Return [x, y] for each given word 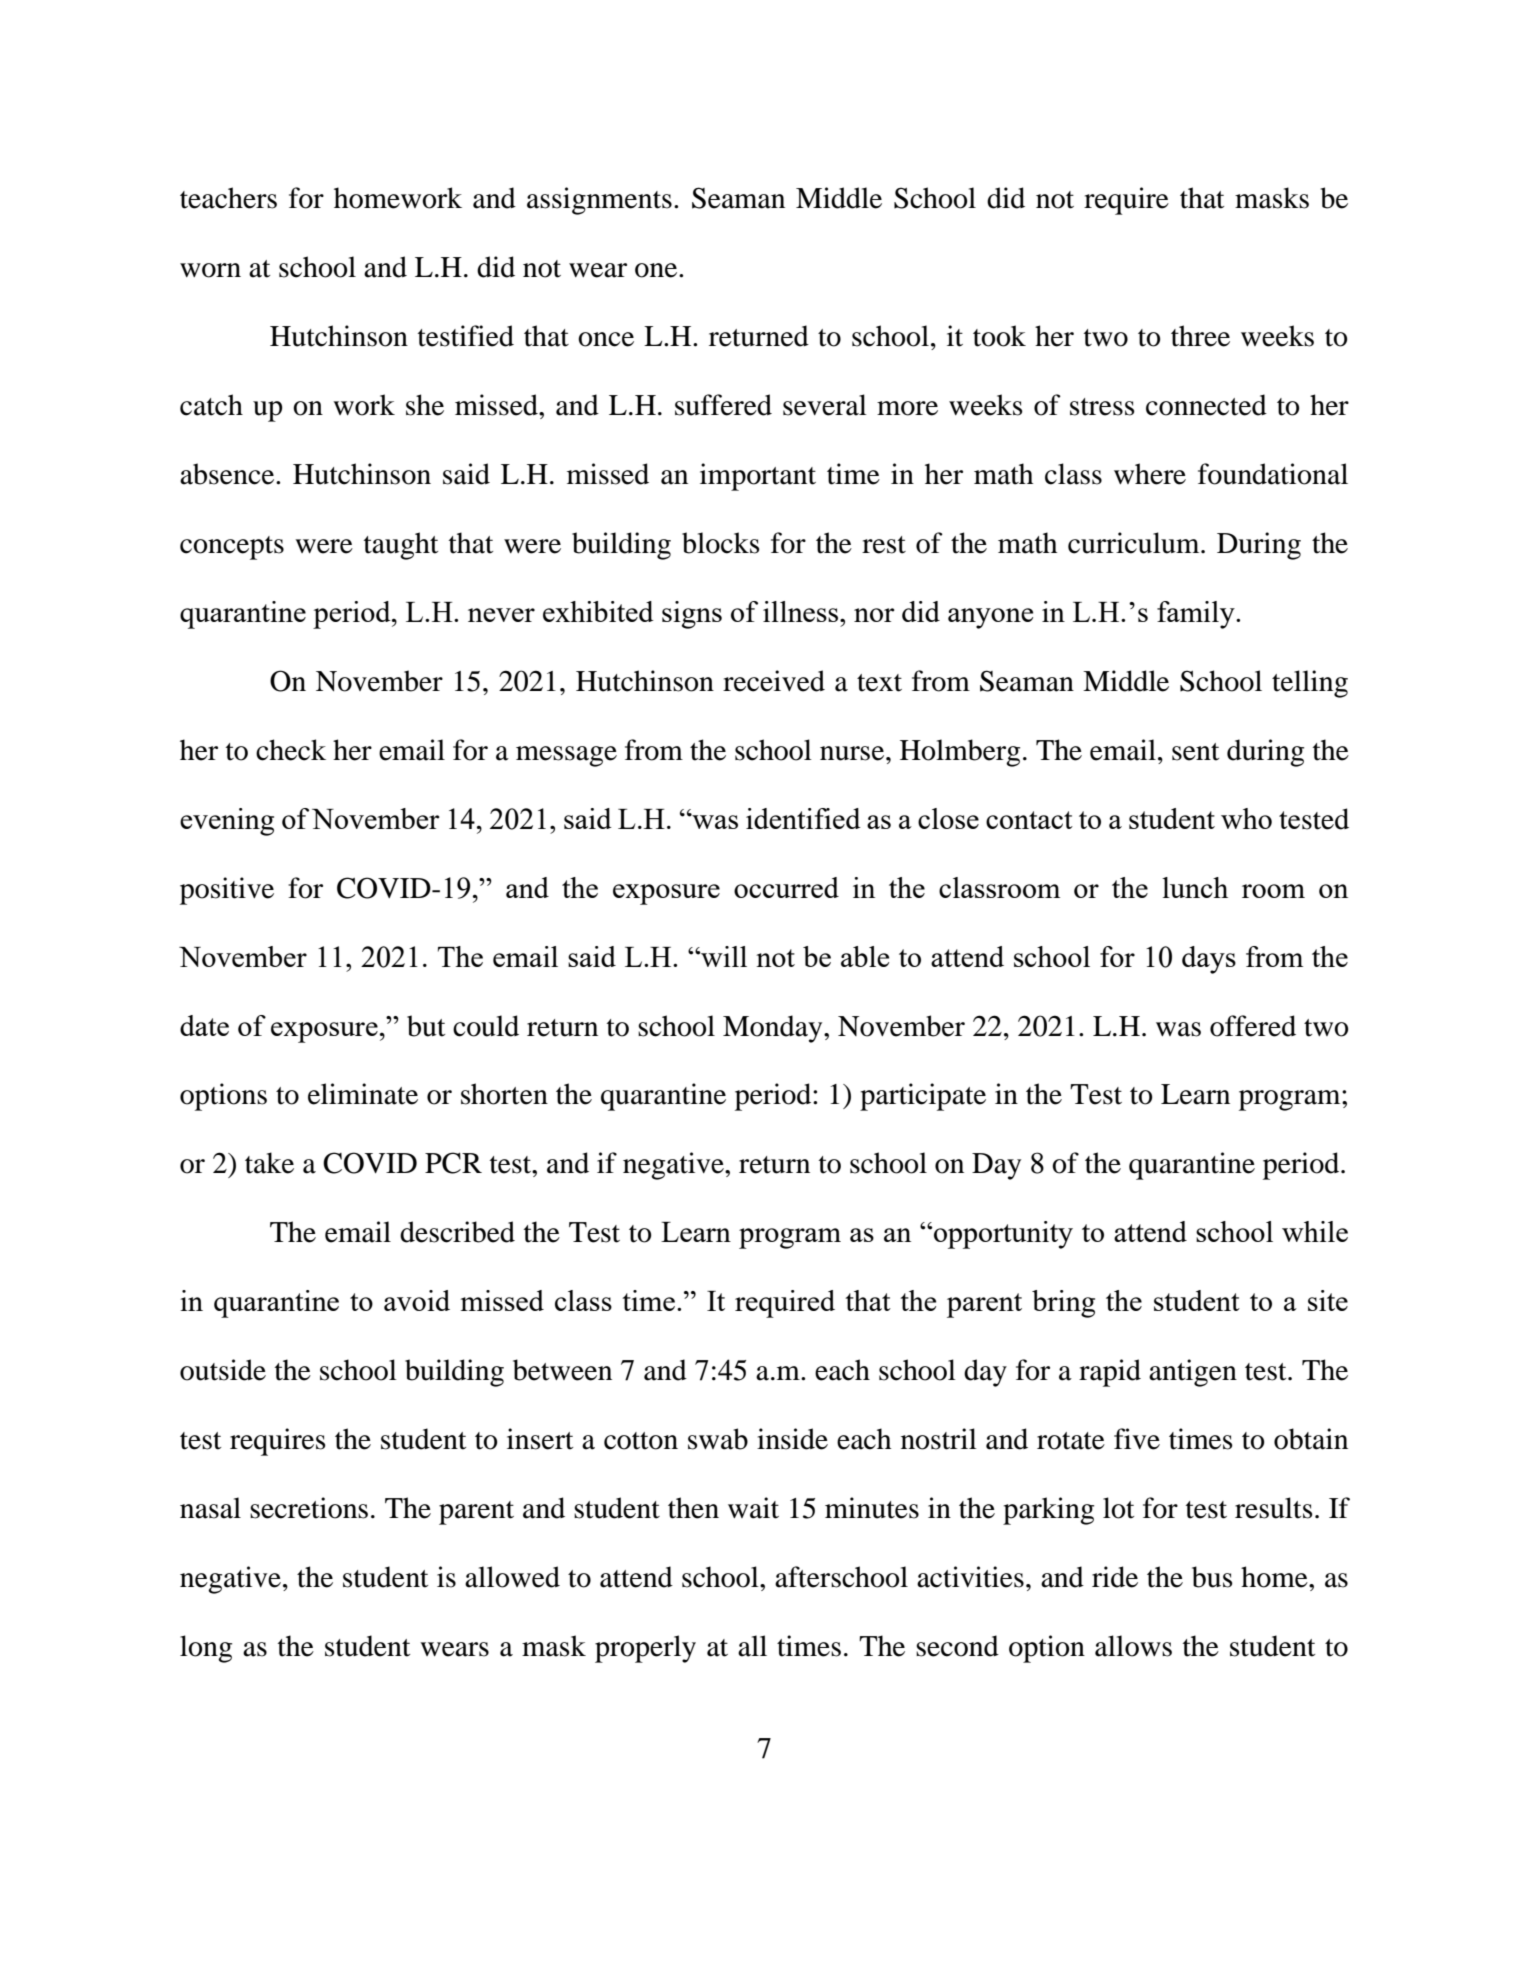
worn [210, 270]
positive [227, 891]
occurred [786, 887]
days [1209, 960]
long [206, 1649]
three [1200, 336]
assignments [599, 201]
